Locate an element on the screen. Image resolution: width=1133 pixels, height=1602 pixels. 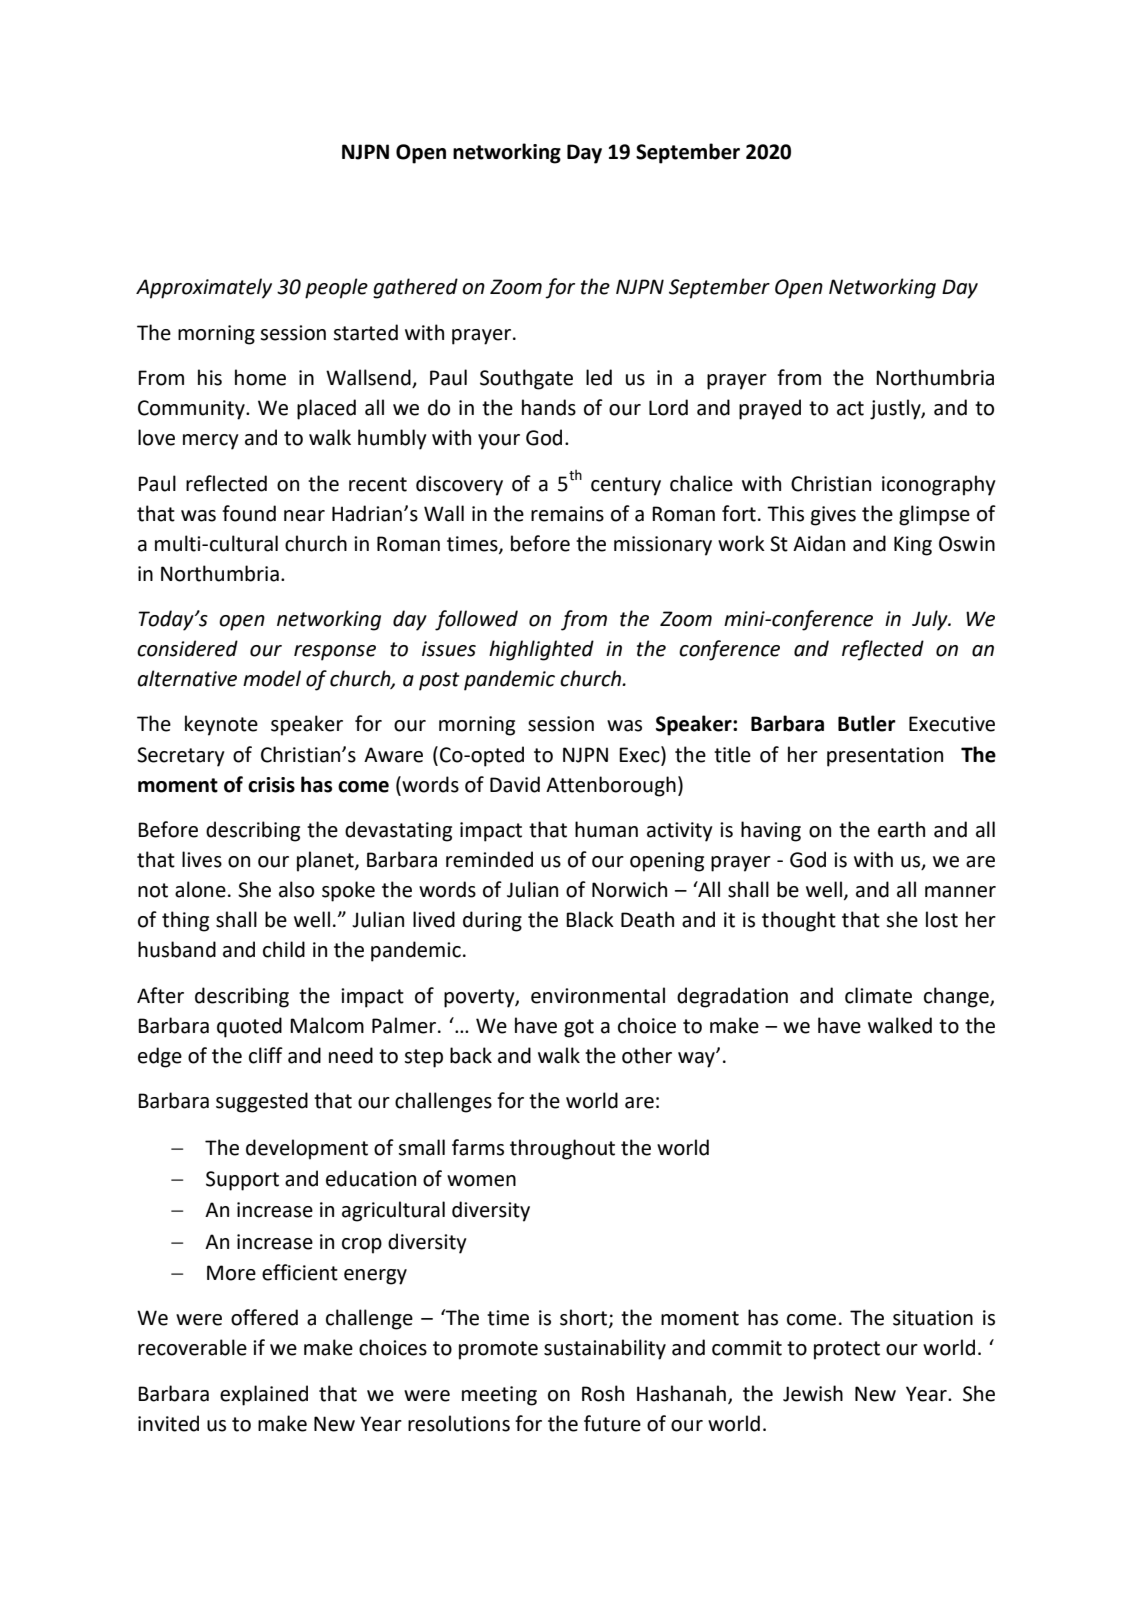
highlighted is located at coordinates (541, 650).
